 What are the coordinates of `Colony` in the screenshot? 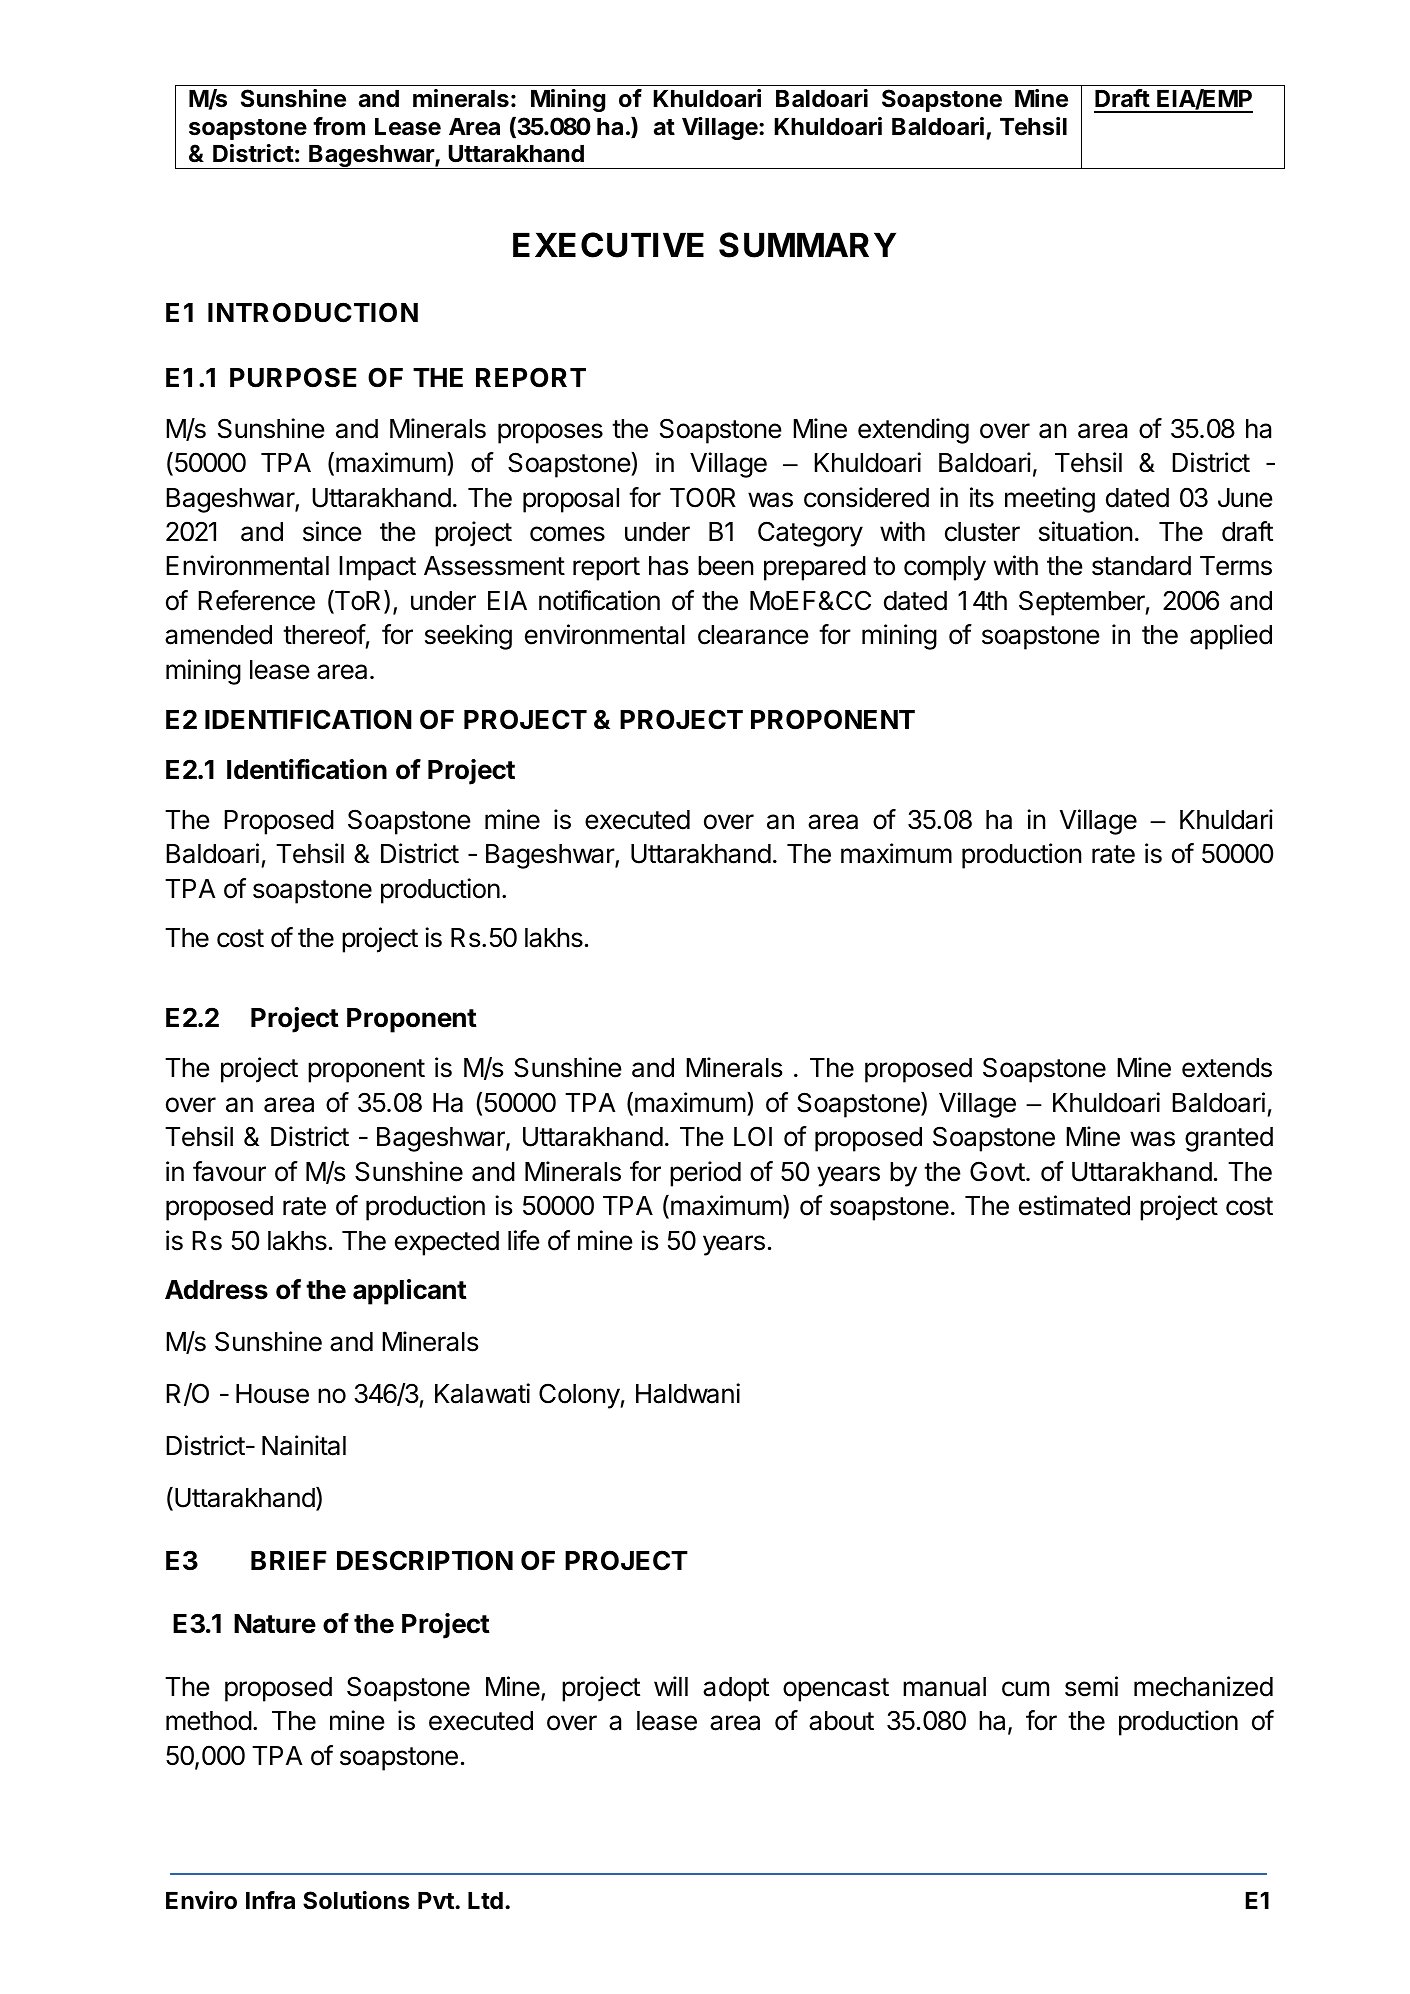 It's located at (579, 1396).
